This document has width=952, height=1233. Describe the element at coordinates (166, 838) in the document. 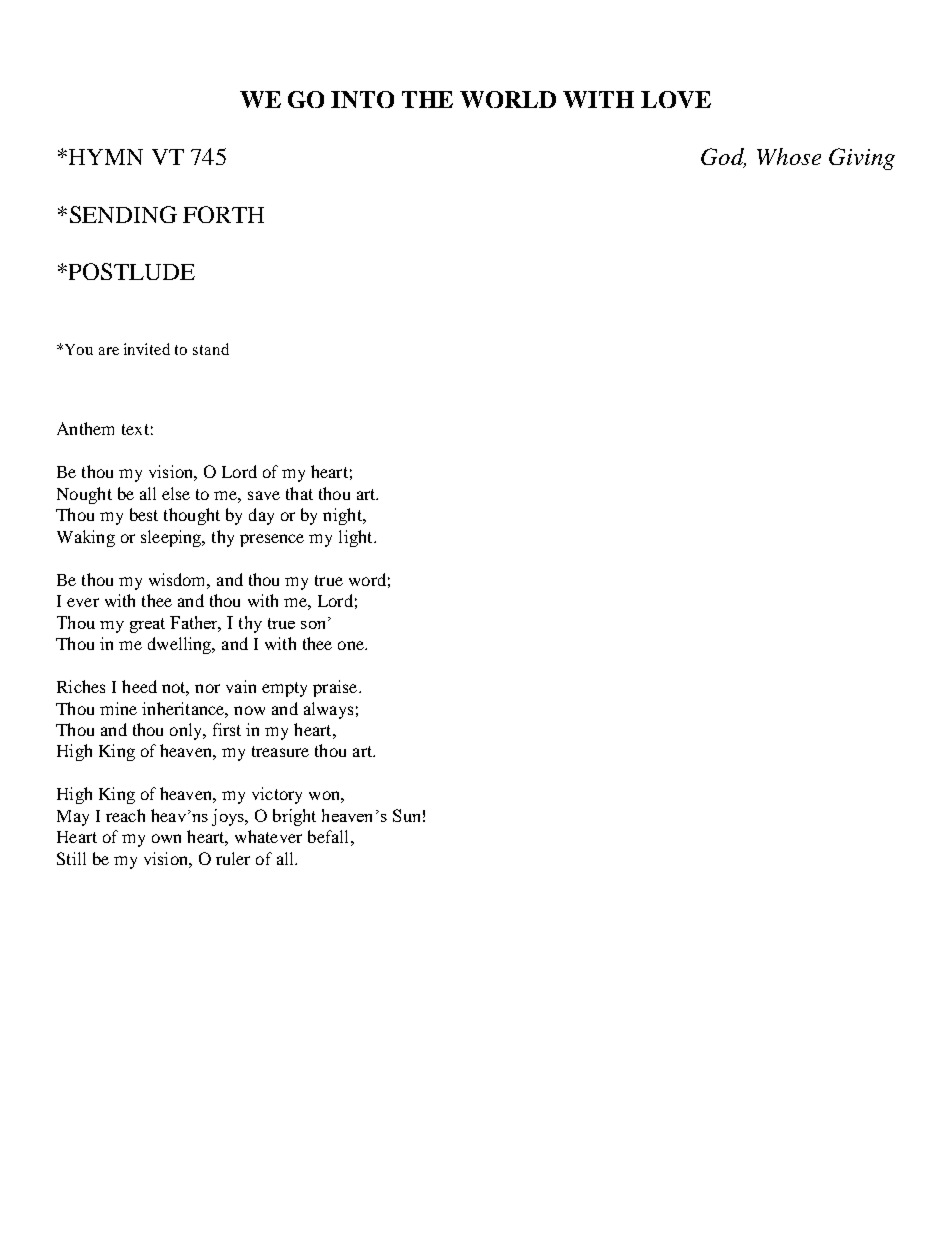

I see `own` at that location.
